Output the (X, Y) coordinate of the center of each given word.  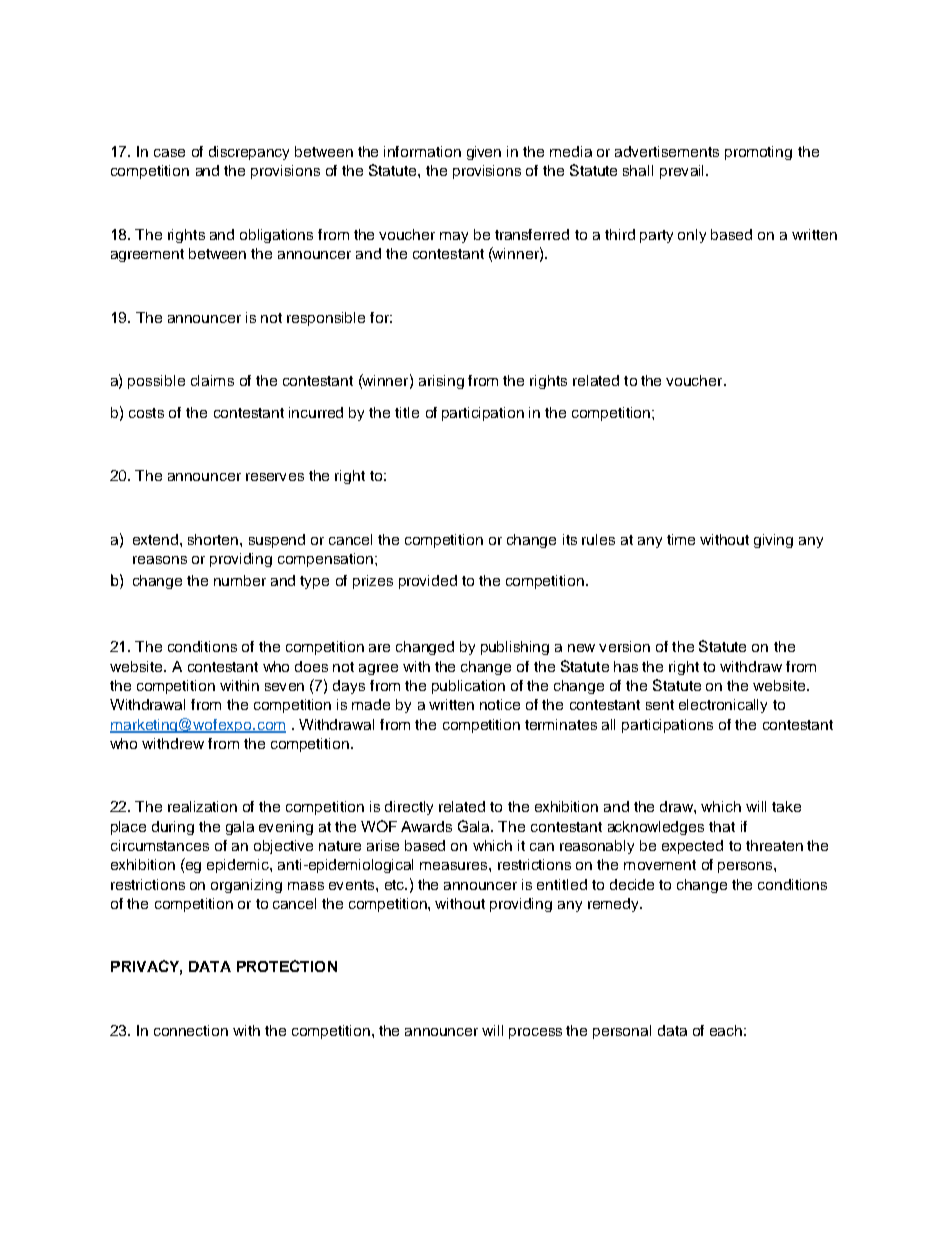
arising (441, 382)
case (169, 153)
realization (202, 806)
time (681, 539)
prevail (681, 172)
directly (409, 808)
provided (428, 582)
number (240, 580)
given (484, 153)
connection (191, 1030)
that (722, 826)
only (692, 236)
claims (212, 380)
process (535, 1033)
